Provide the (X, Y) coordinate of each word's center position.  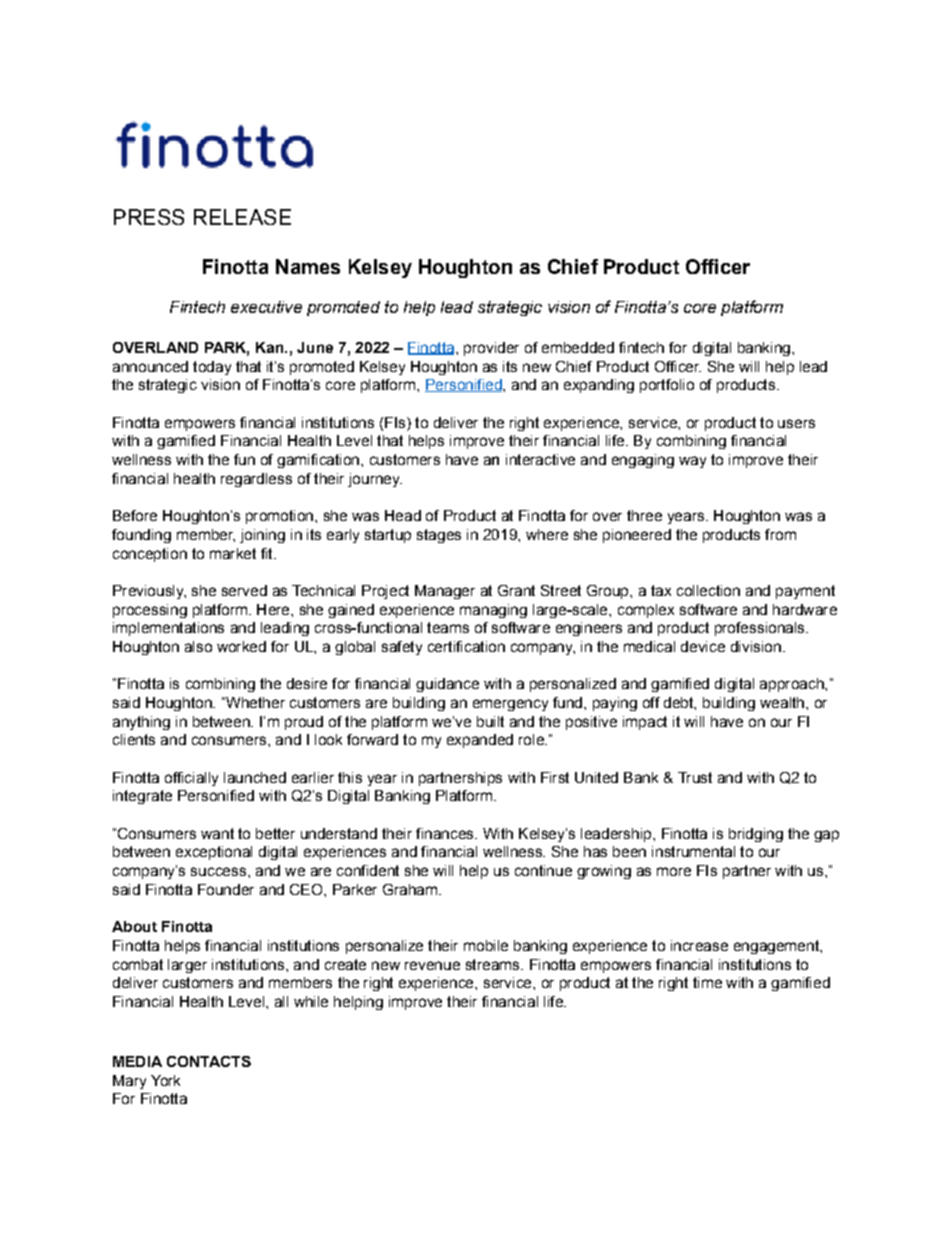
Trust (695, 777)
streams (494, 964)
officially (191, 779)
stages (439, 536)
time (707, 982)
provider (491, 349)
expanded (480, 741)
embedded (578, 347)
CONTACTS (209, 1061)
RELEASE (242, 217)
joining (262, 536)
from (780, 534)
